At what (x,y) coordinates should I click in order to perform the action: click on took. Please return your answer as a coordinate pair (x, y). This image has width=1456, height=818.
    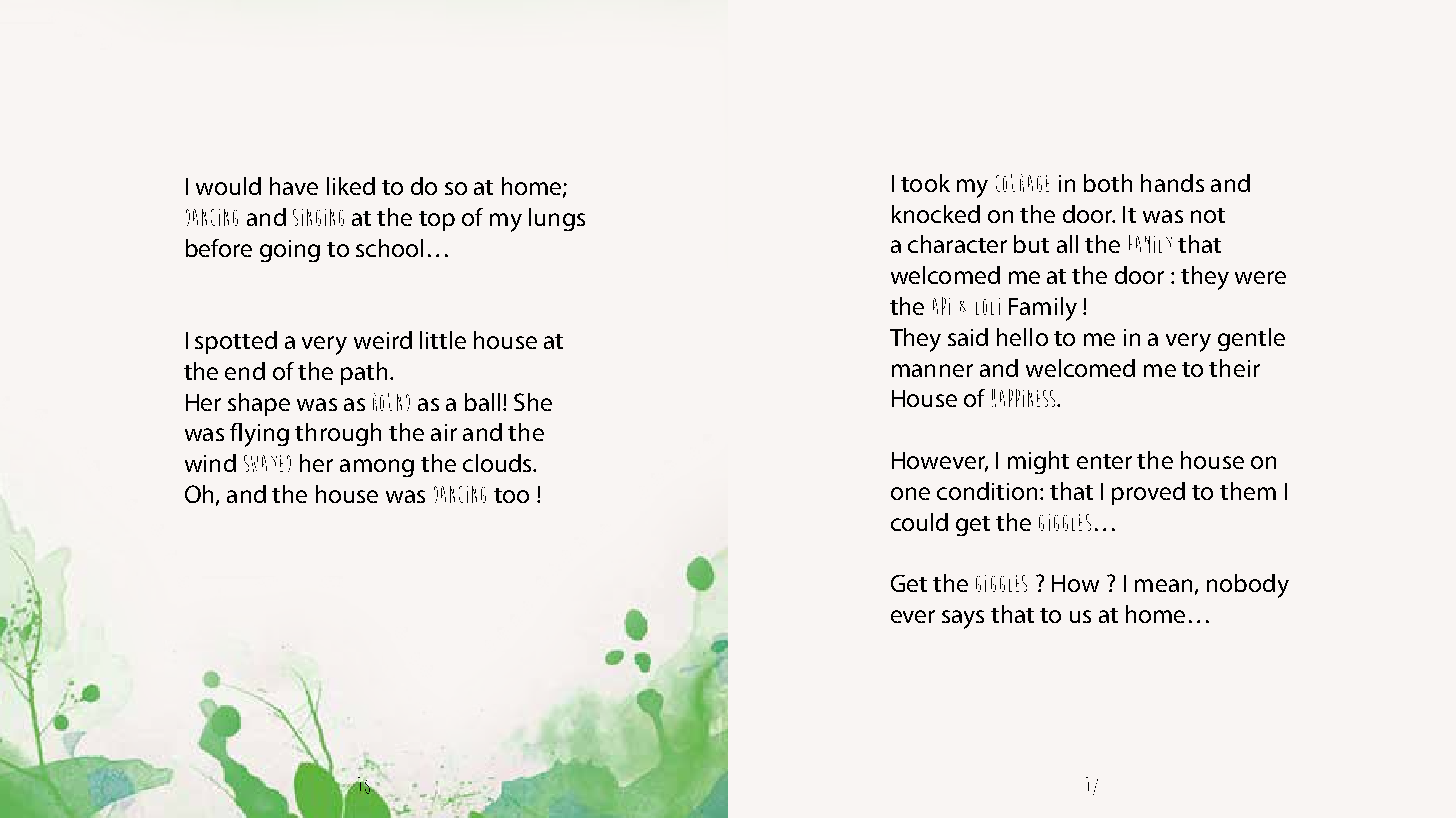
    Looking at the image, I should click on (925, 183).
